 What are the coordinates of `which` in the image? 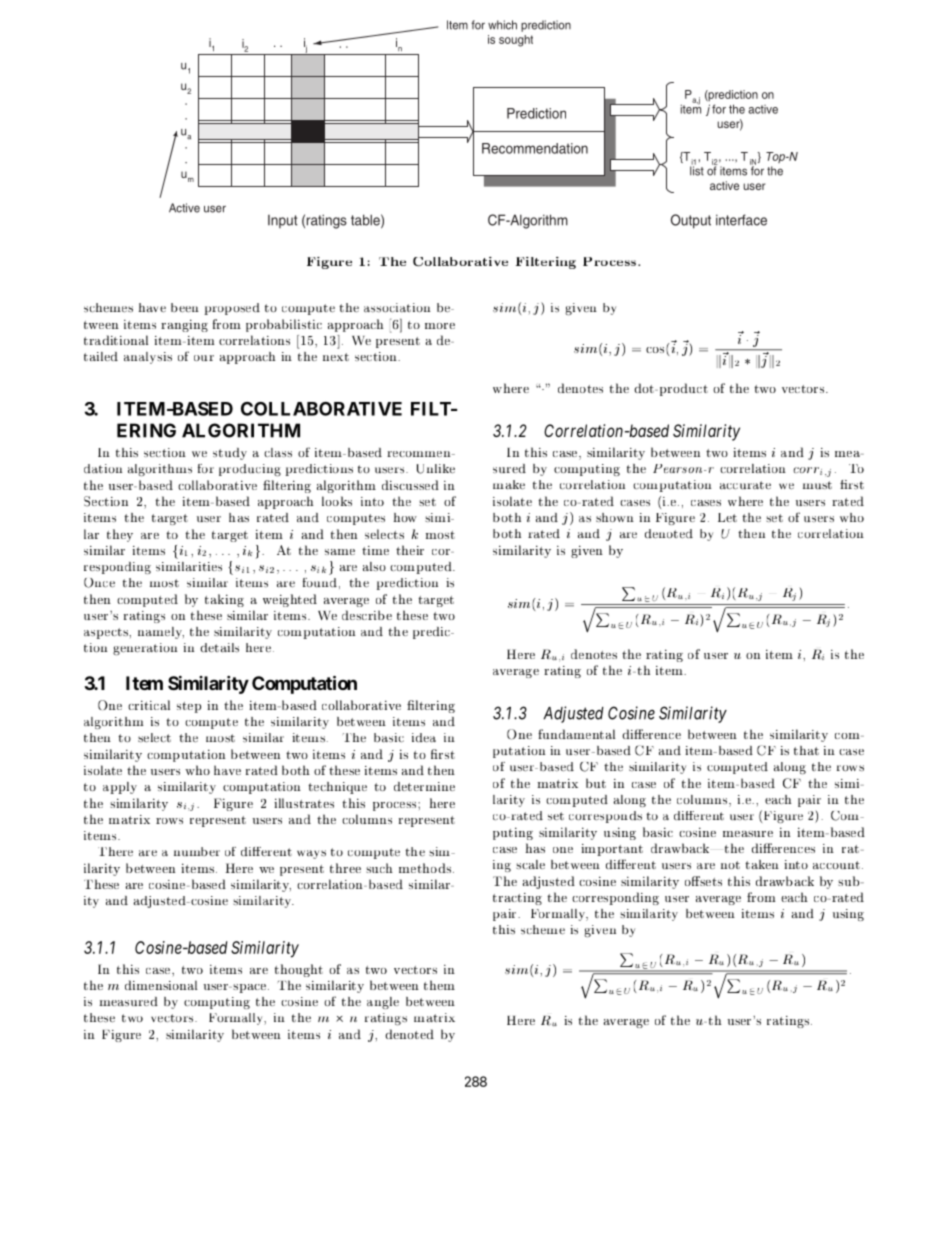 It's located at (502, 25).
